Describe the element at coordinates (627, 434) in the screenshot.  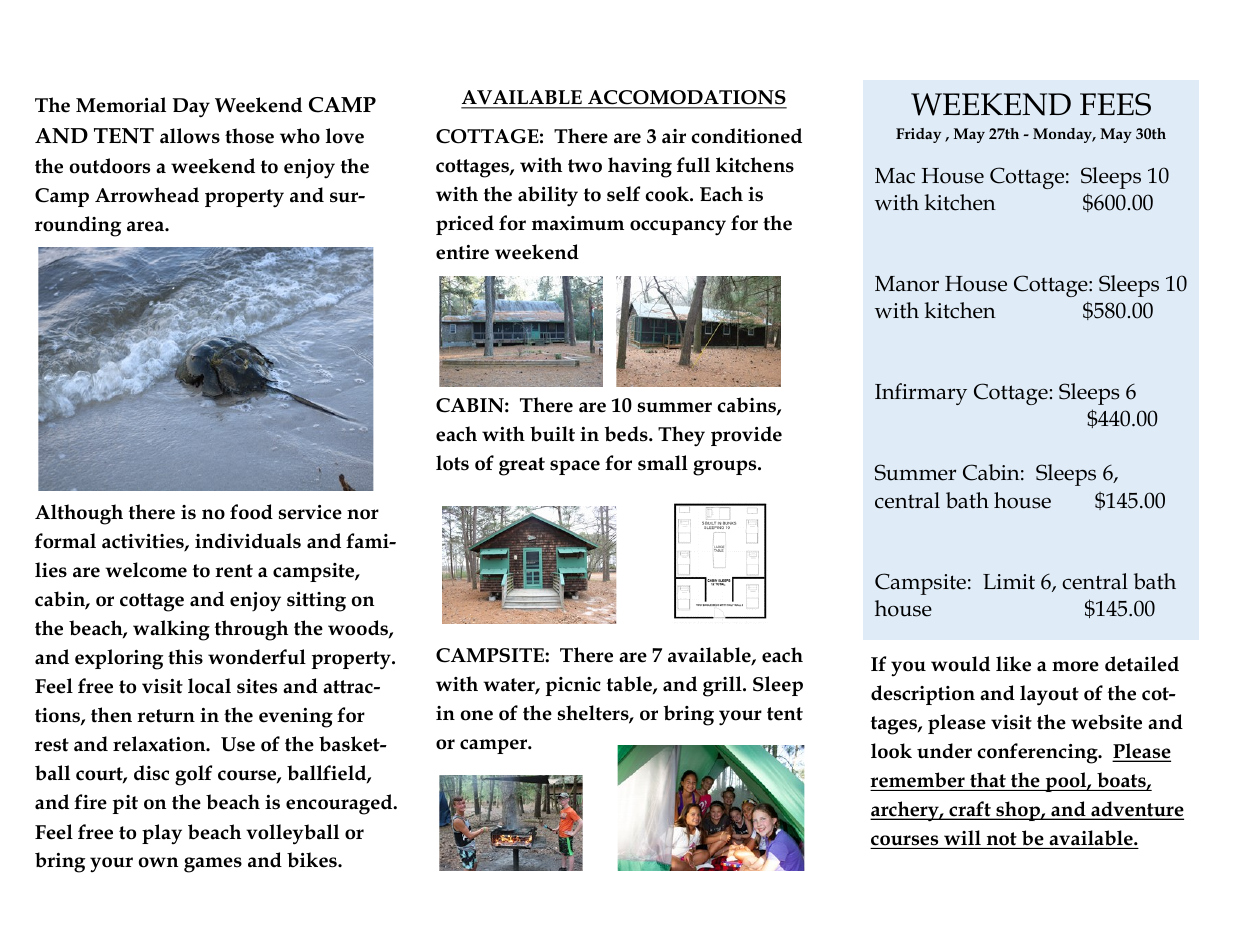
I see `beds` at that location.
